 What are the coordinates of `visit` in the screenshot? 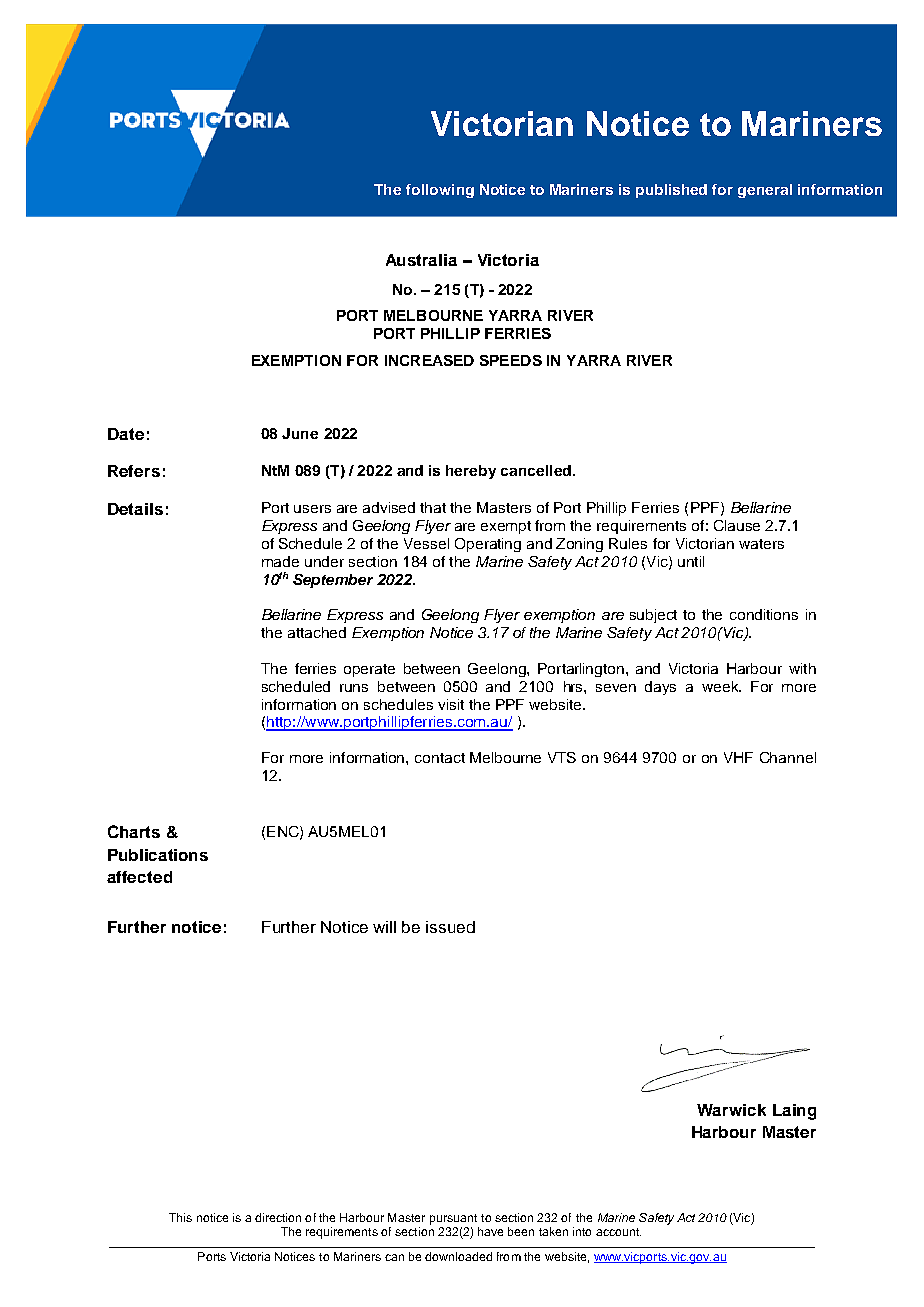 It's located at (451, 704).
